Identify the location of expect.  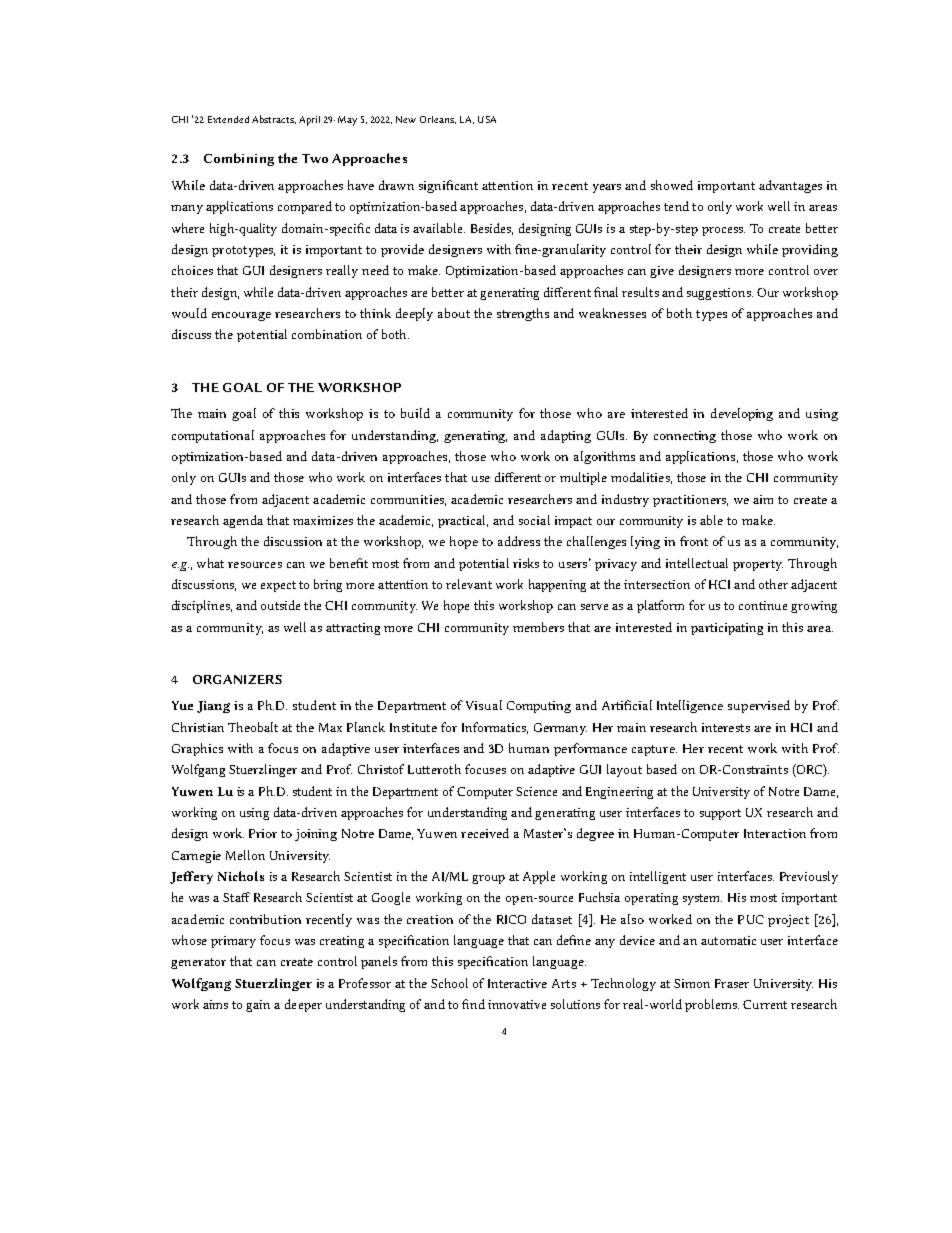
(278, 586).
